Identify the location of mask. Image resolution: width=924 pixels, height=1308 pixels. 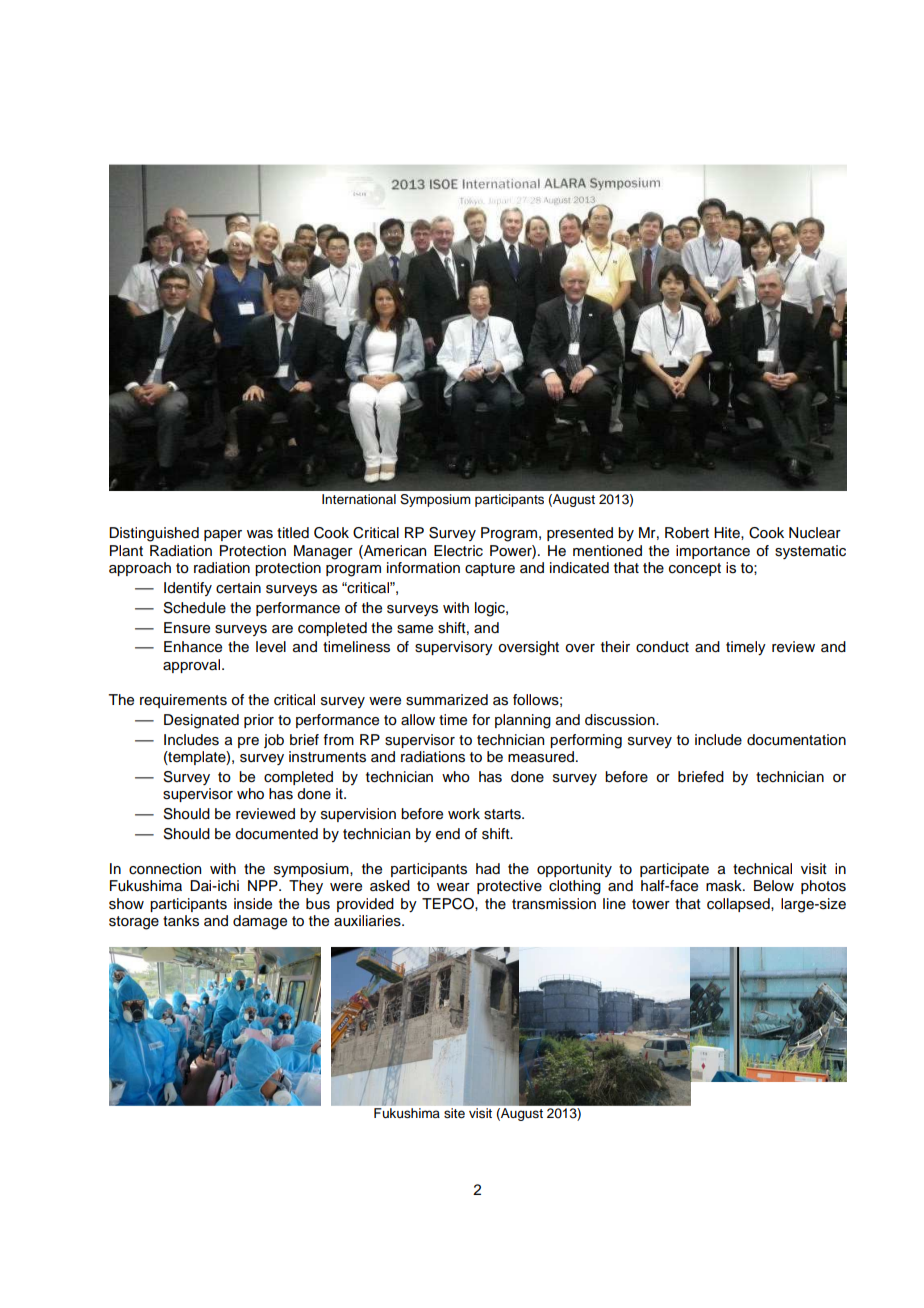
(725, 886).
